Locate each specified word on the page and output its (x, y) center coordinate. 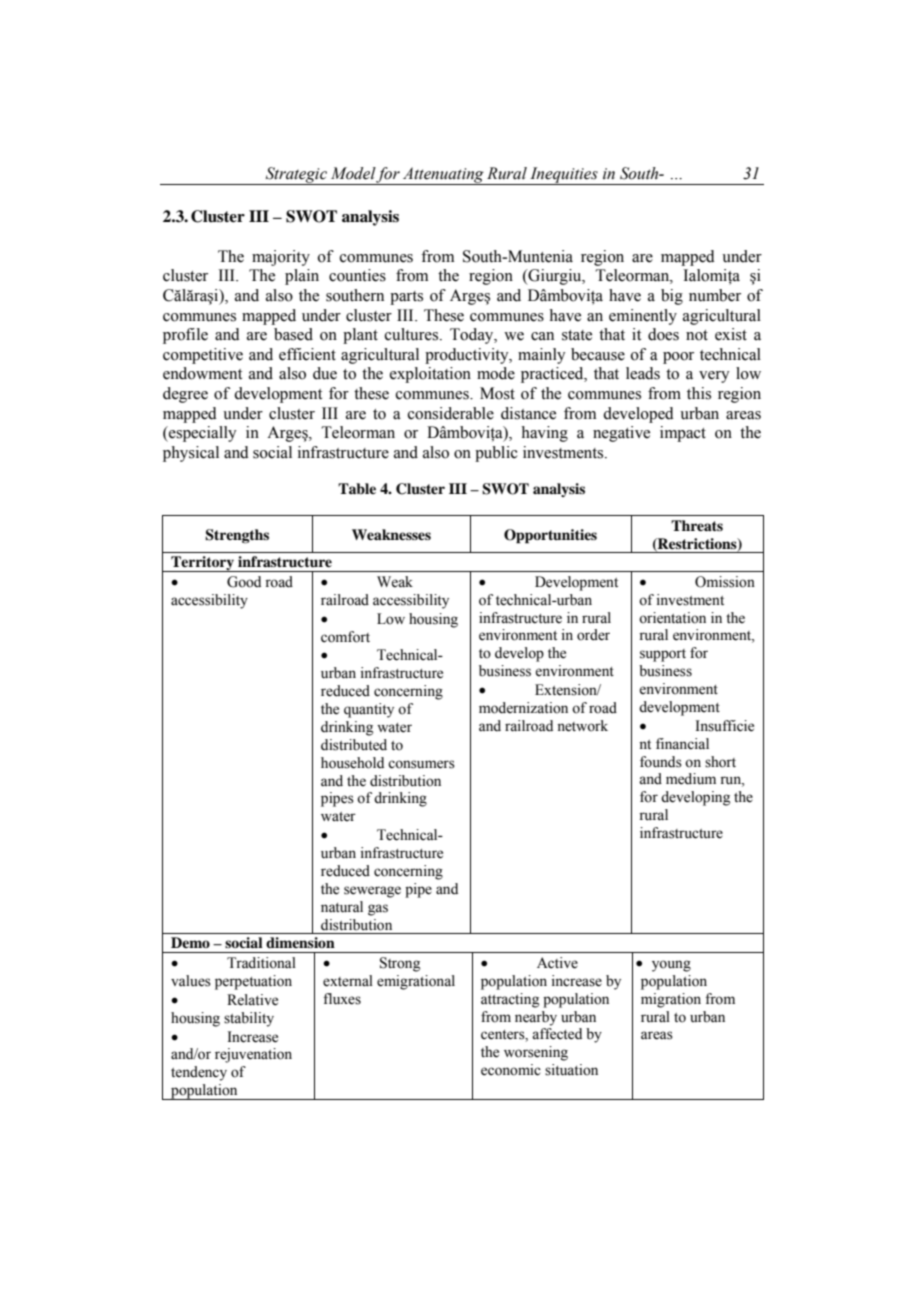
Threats (697, 525)
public (496, 454)
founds (661, 762)
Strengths (237, 536)
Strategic (296, 176)
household (352, 763)
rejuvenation (253, 1055)
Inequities (564, 176)
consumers (421, 764)
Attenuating (443, 176)
